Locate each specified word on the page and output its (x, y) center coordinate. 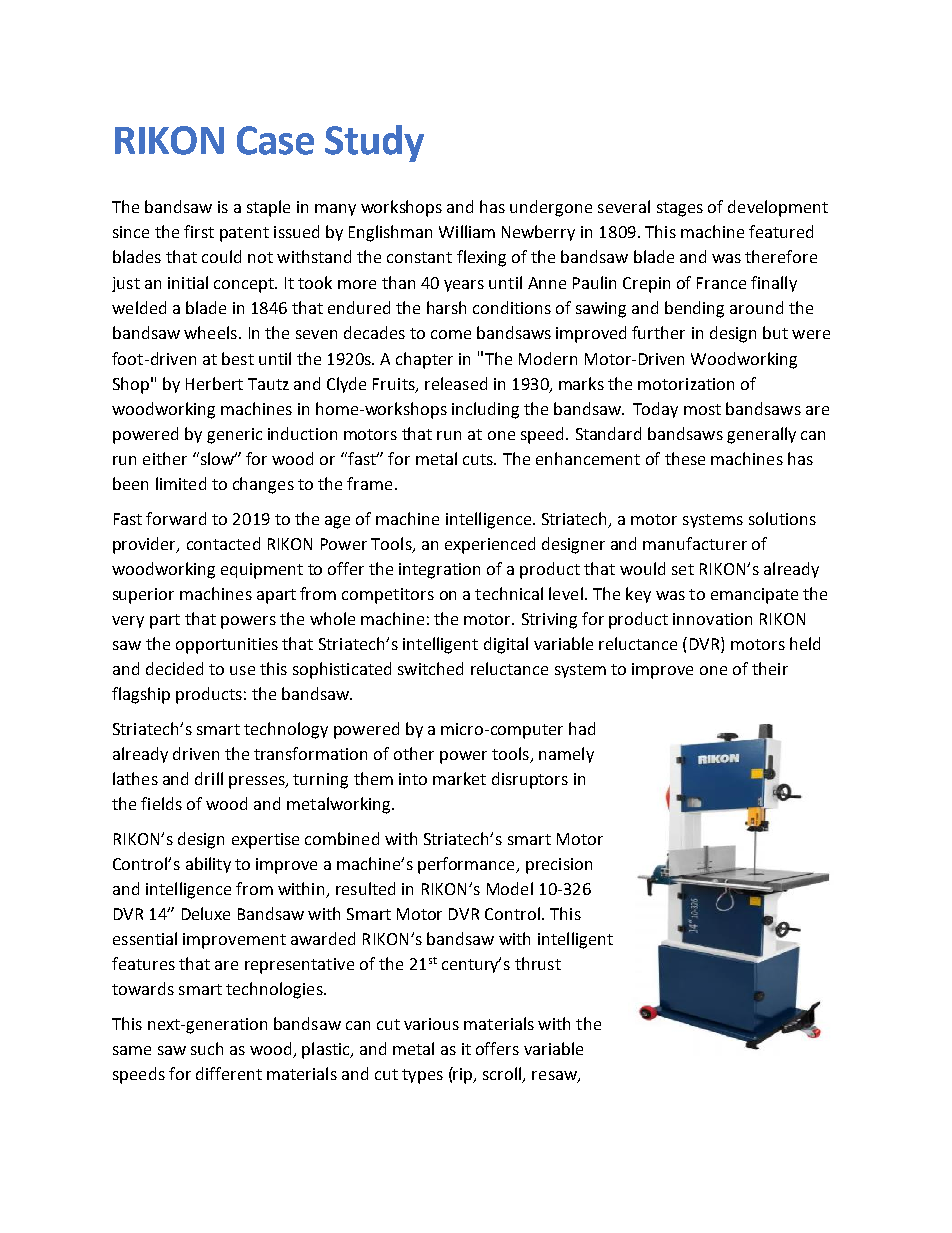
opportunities (227, 646)
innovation (712, 619)
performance (467, 865)
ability (208, 865)
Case (275, 140)
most (702, 409)
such (207, 1048)
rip (463, 1075)
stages (680, 209)
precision (559, 866)
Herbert (214, 383)
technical (509, 593)
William (467, 231)
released (456, 383)
